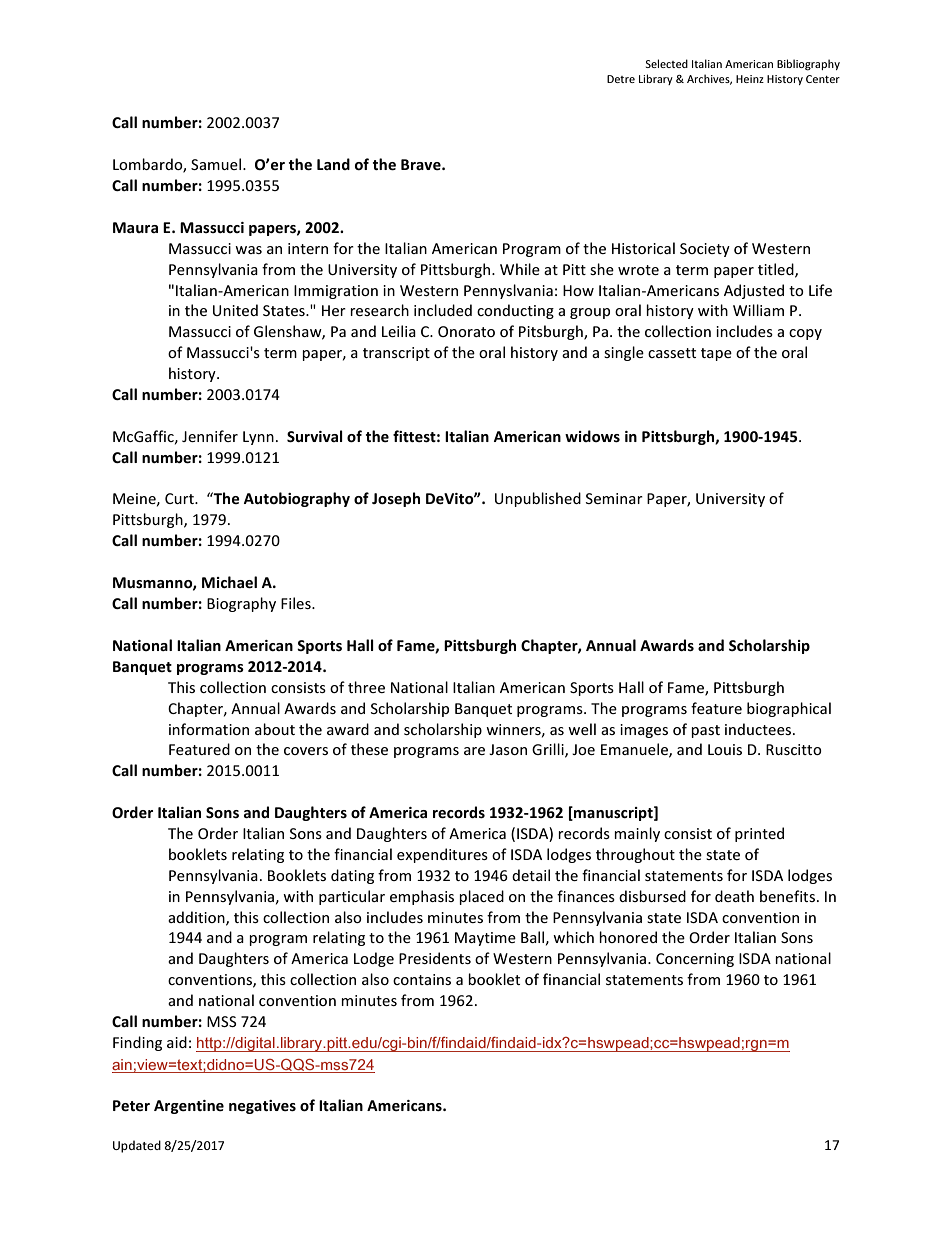 The height and width of the page is (1233, 952). Describe the element at coordinates (538, 499) in the page. I see `Unpublished` at that location.
